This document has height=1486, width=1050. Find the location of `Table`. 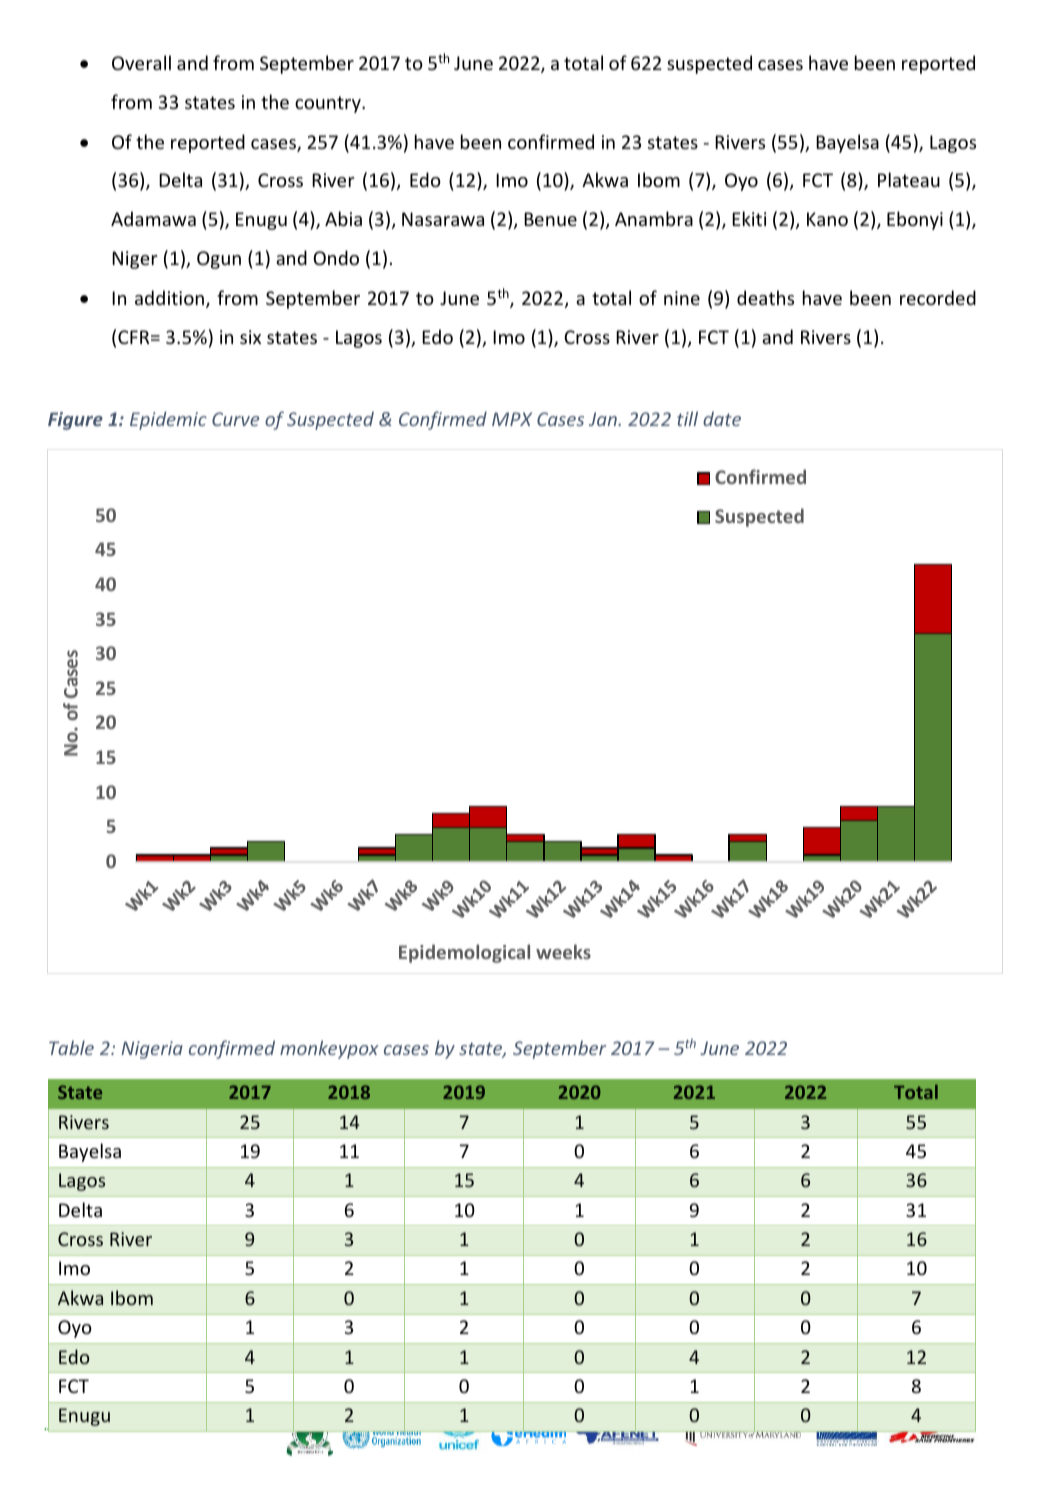

Table is located at coordinates (71, 1047).
